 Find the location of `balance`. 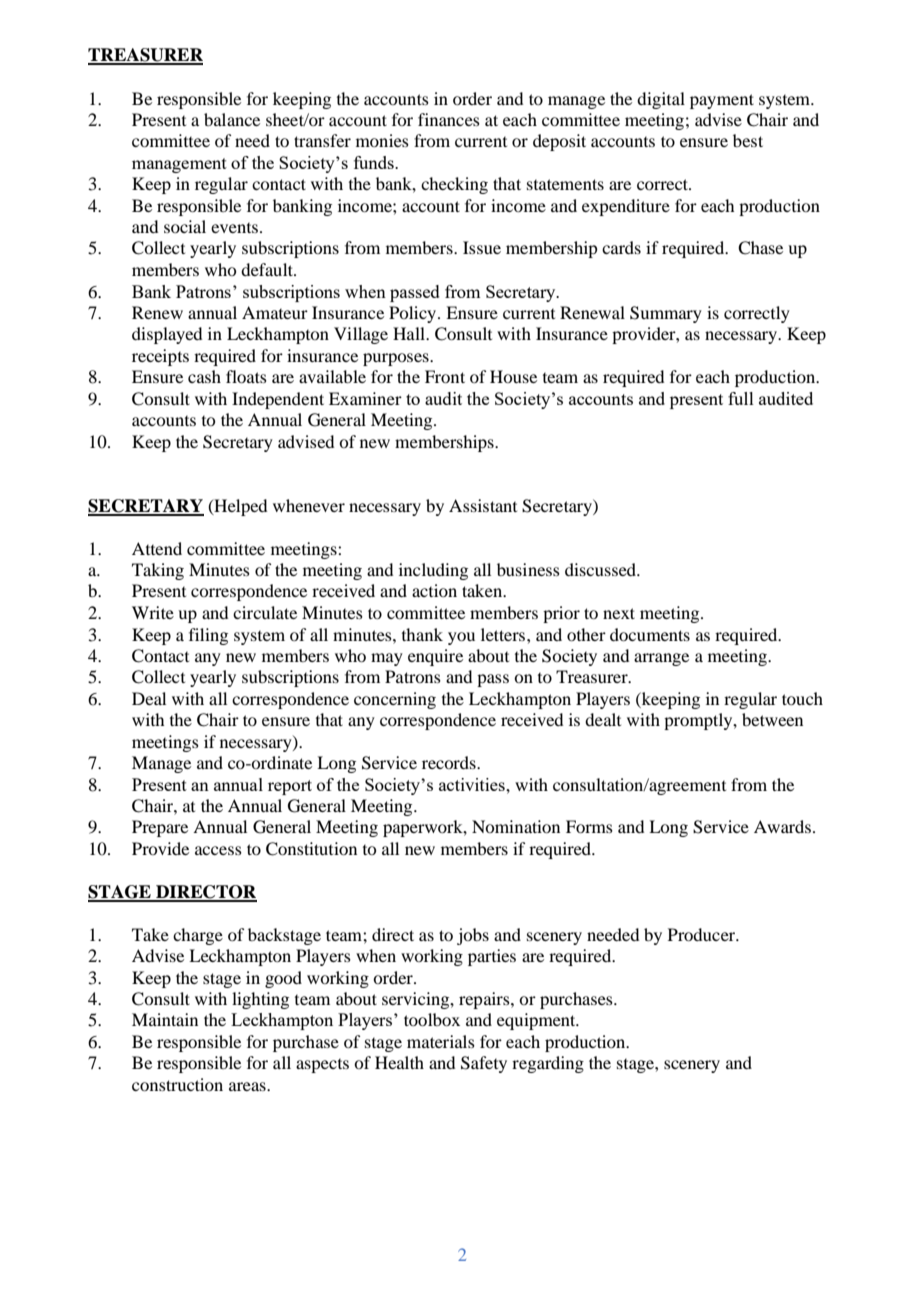

balance is located at coordinates (232, 119).
